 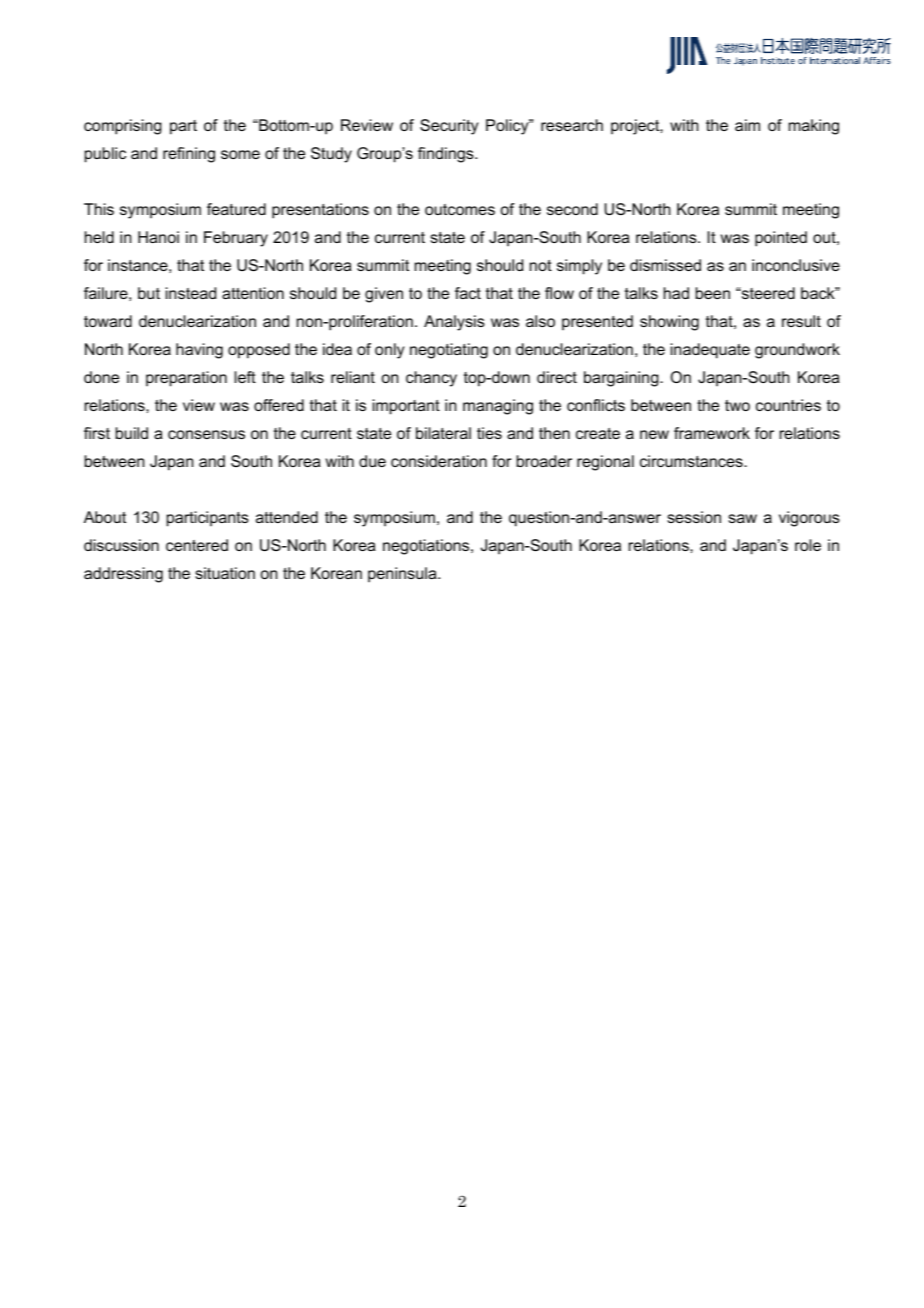 What do you see at coordinates (747, 125) in the screenshot?
I see `aim` at bounding box center [747, 125].
